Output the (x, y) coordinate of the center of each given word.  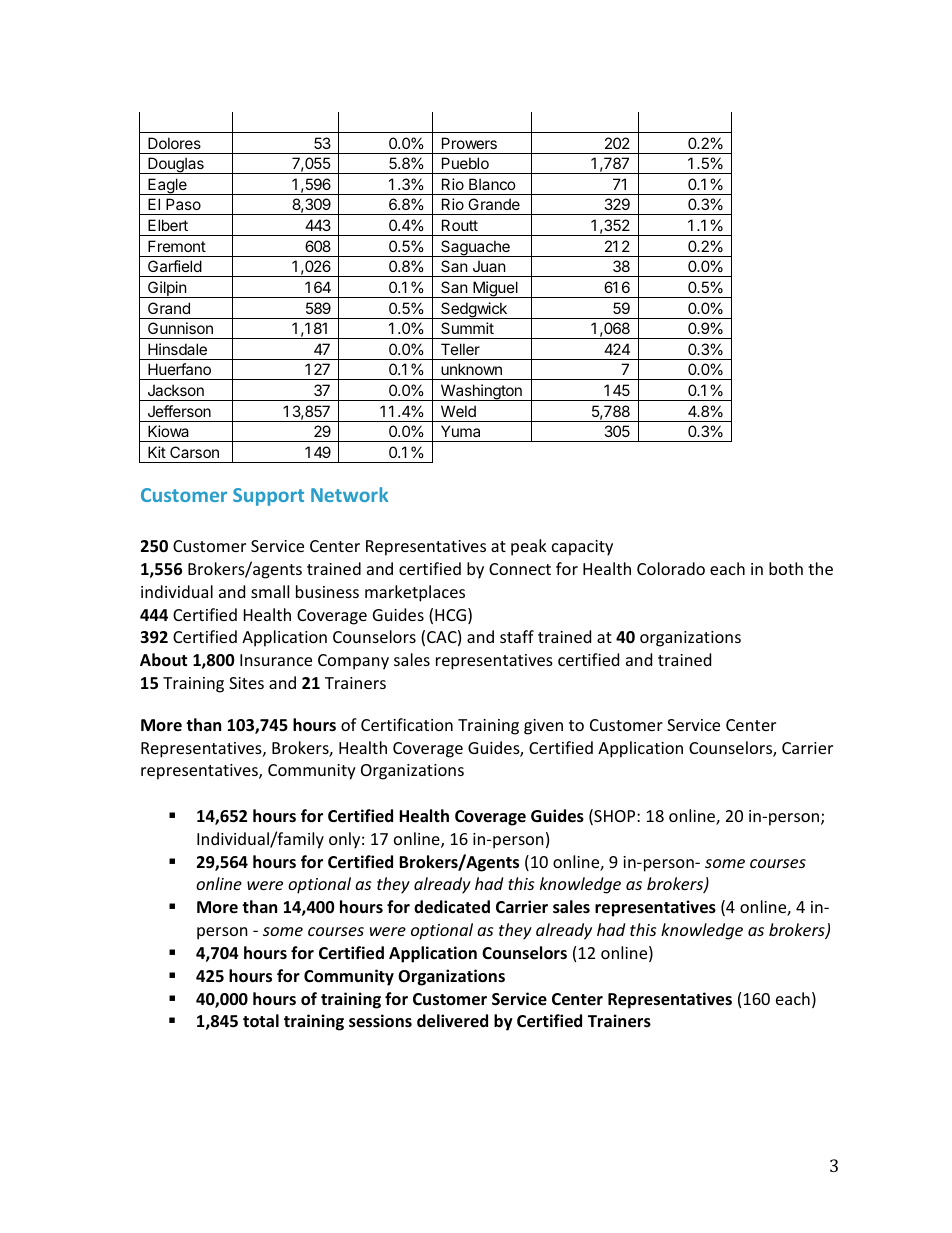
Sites (246, 683)
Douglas (176, 165)
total (261, 1021)
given (543, 727)
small (270, 591)
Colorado (671, 568)
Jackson (176, 390)
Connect (520, 569)
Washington (481, 392)
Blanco (492, 184)
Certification (407, 724)
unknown (471, 369)
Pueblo (465, 163)
